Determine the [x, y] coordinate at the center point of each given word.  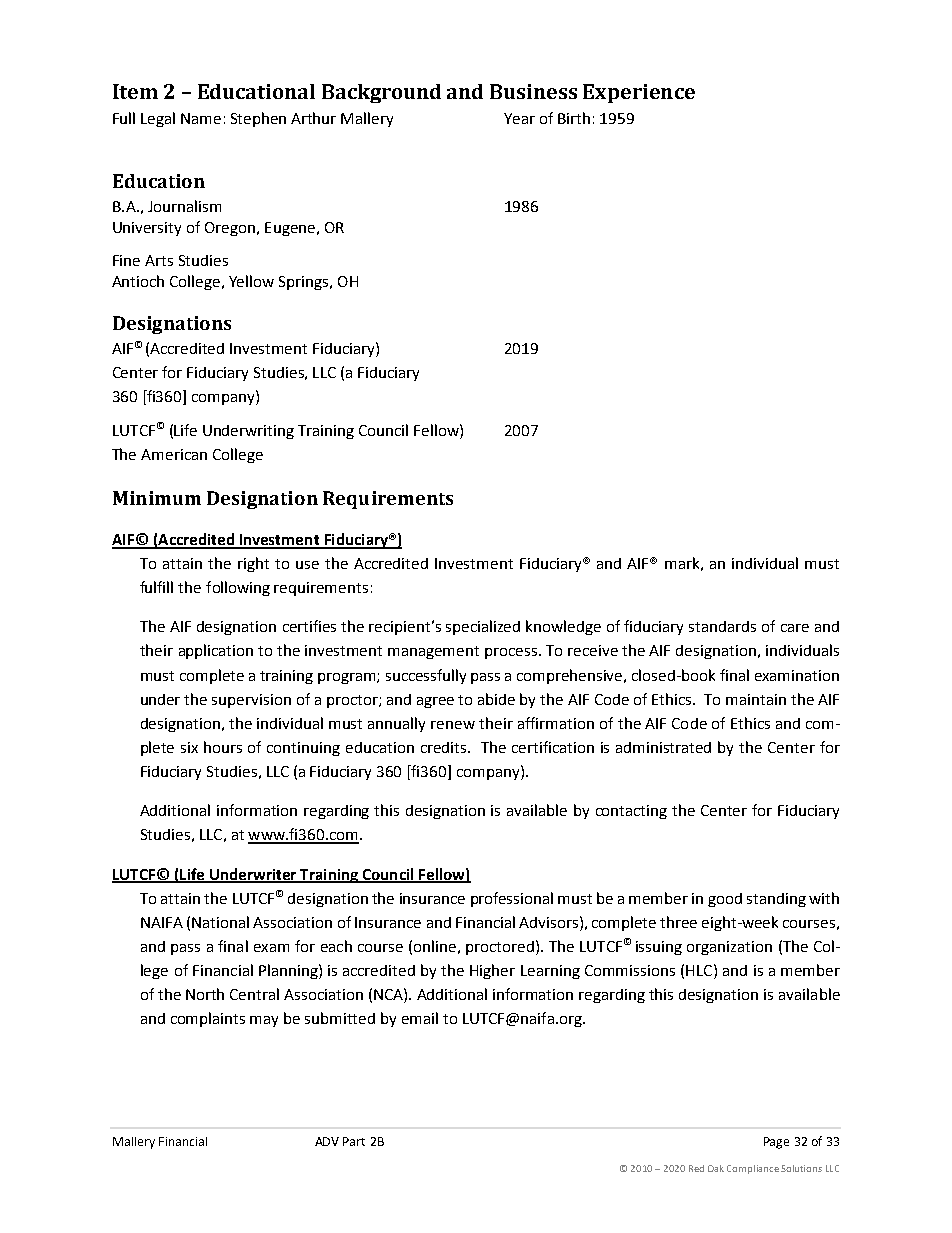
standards [722, 626]
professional [512, 899]
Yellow [251, 281]
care [795, 628]
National [220, 922]
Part [354, 1141]
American [174, 454]
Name [201, 118]
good [725, 900]
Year [519, 118]
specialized [483, 627]
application [216, 651]
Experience [639, 93]
